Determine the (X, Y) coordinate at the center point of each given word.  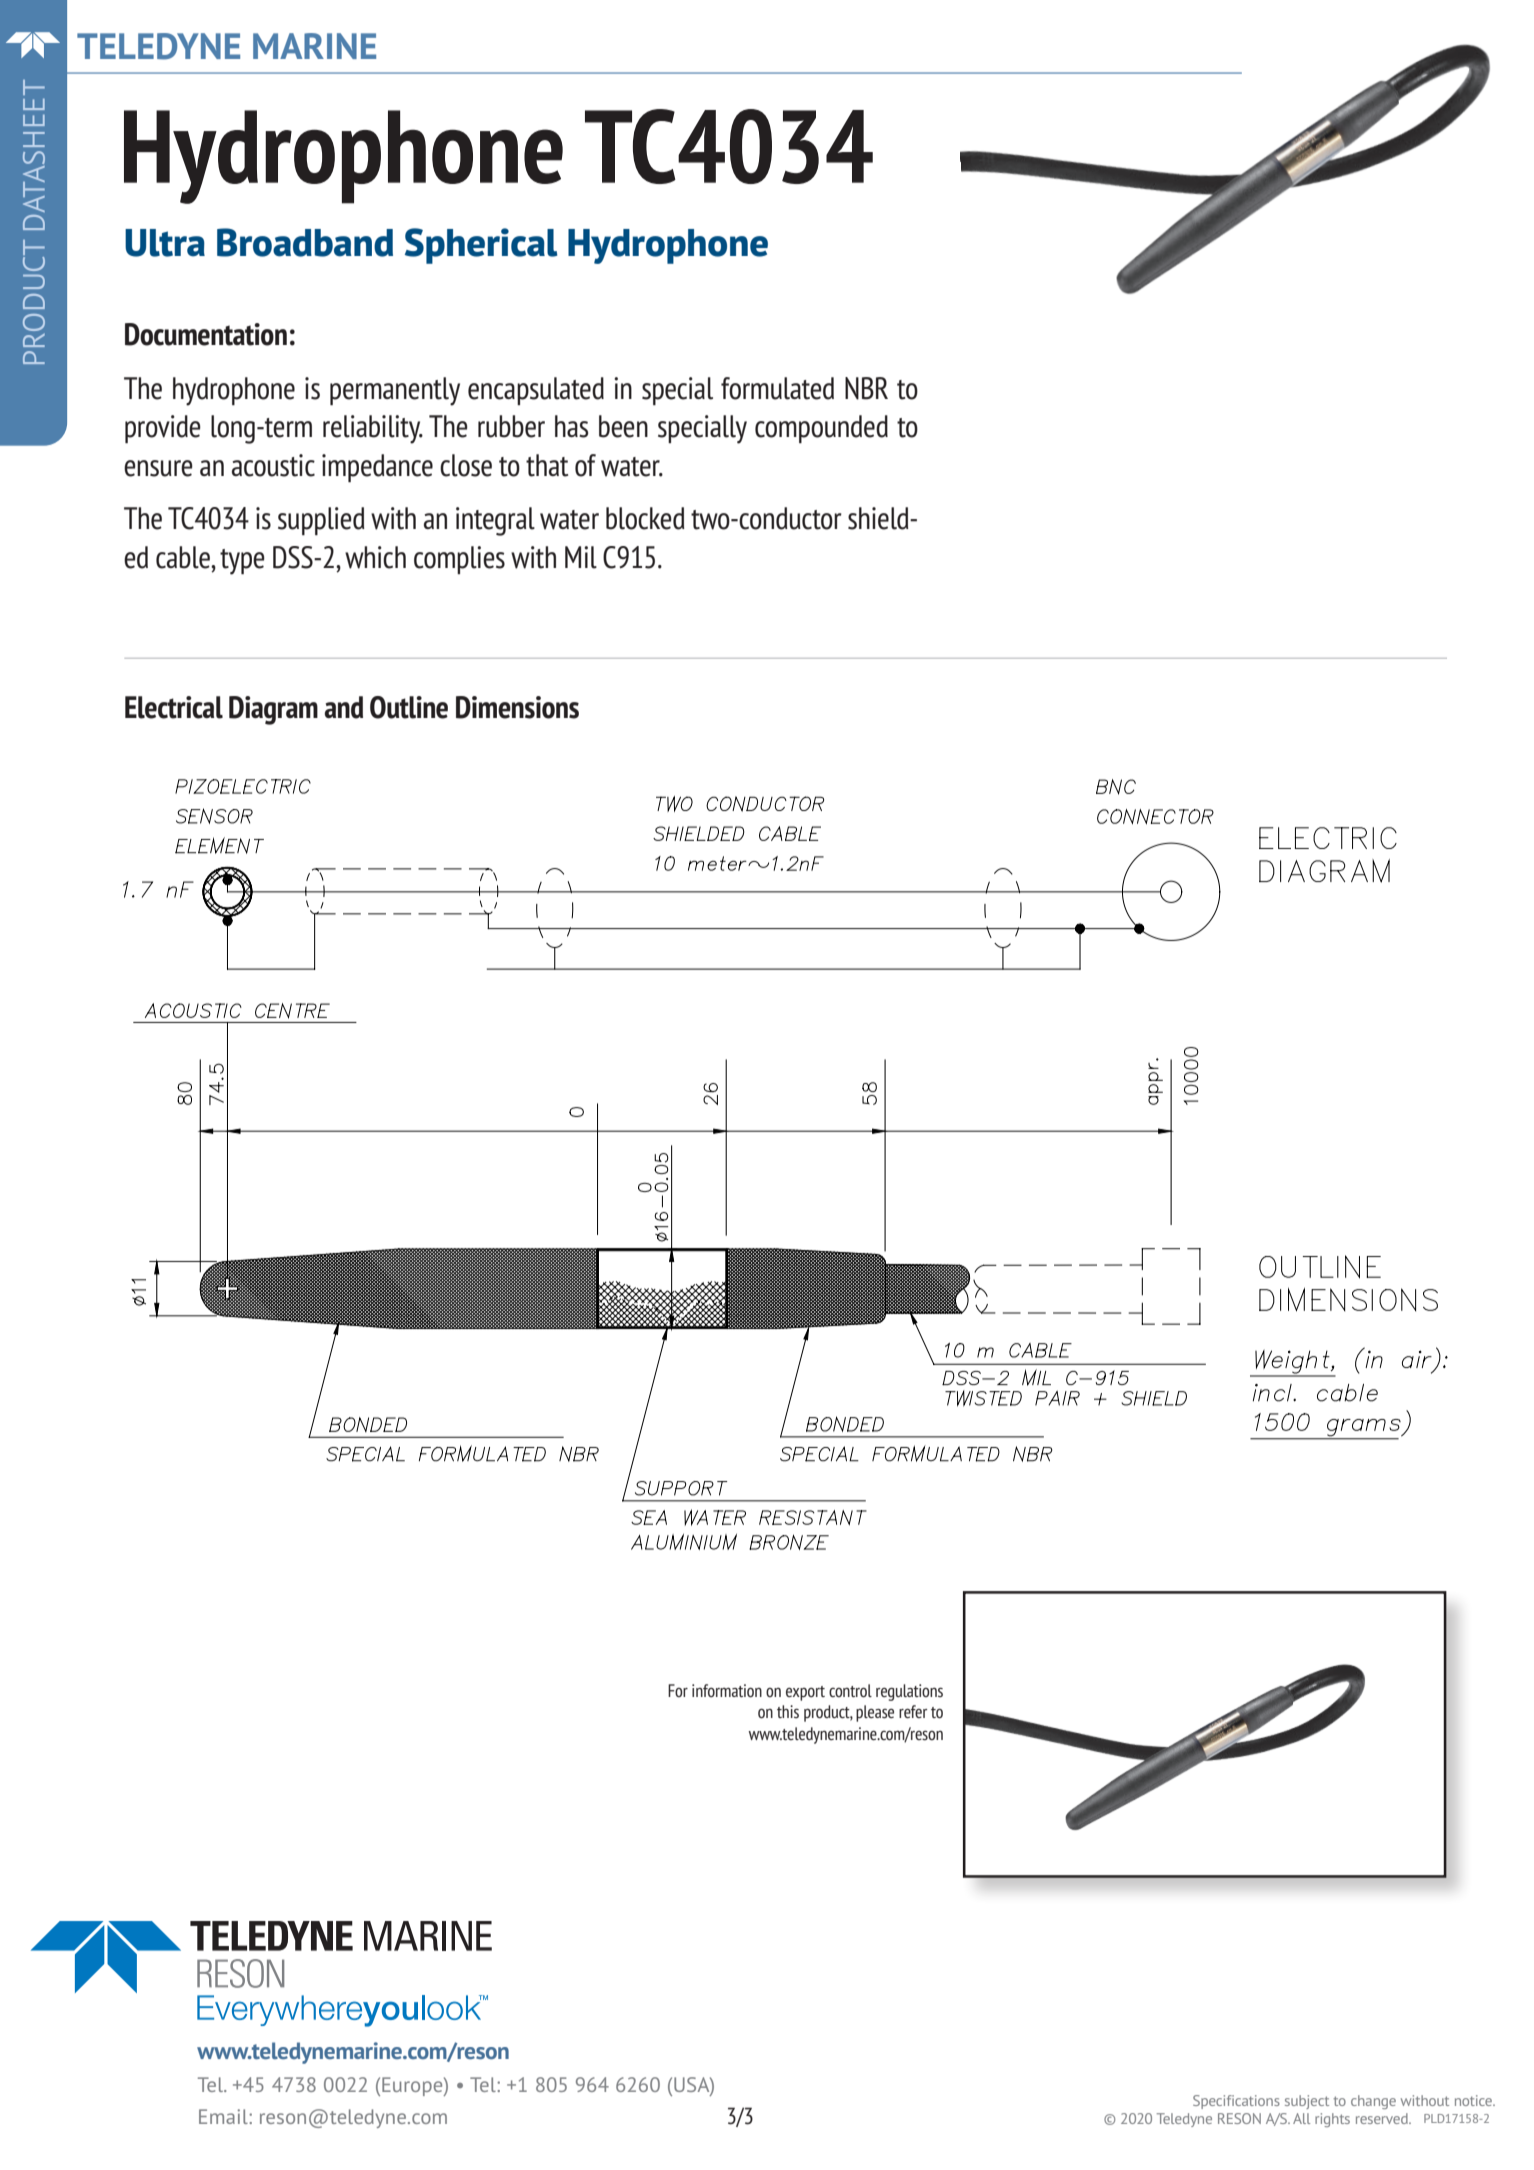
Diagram (273, 710)
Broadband (305, 242)
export (805, 1693)
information (727, 1690)
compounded (821, 429)
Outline (409, 707)
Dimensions (517, 707)
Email (224, 2116)
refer (913, 1711)
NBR (866, 388)
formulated (777, 388)
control (850, 1690)
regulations (909, 1692)
